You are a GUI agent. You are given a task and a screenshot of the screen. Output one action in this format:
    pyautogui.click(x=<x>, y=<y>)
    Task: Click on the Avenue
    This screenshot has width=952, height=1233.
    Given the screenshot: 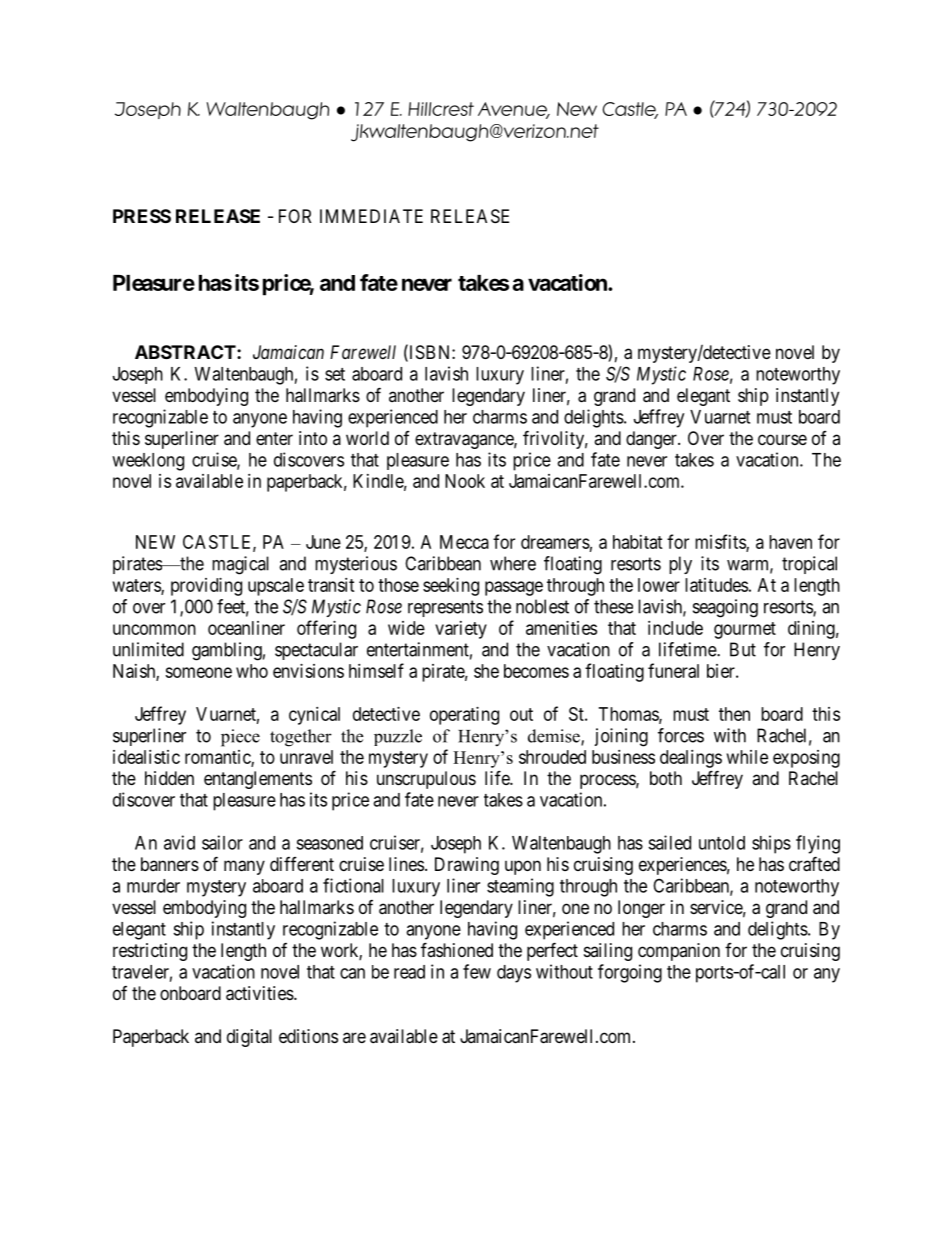 What is the action you would take?
    pyautogui.click(x=513, y=110)
